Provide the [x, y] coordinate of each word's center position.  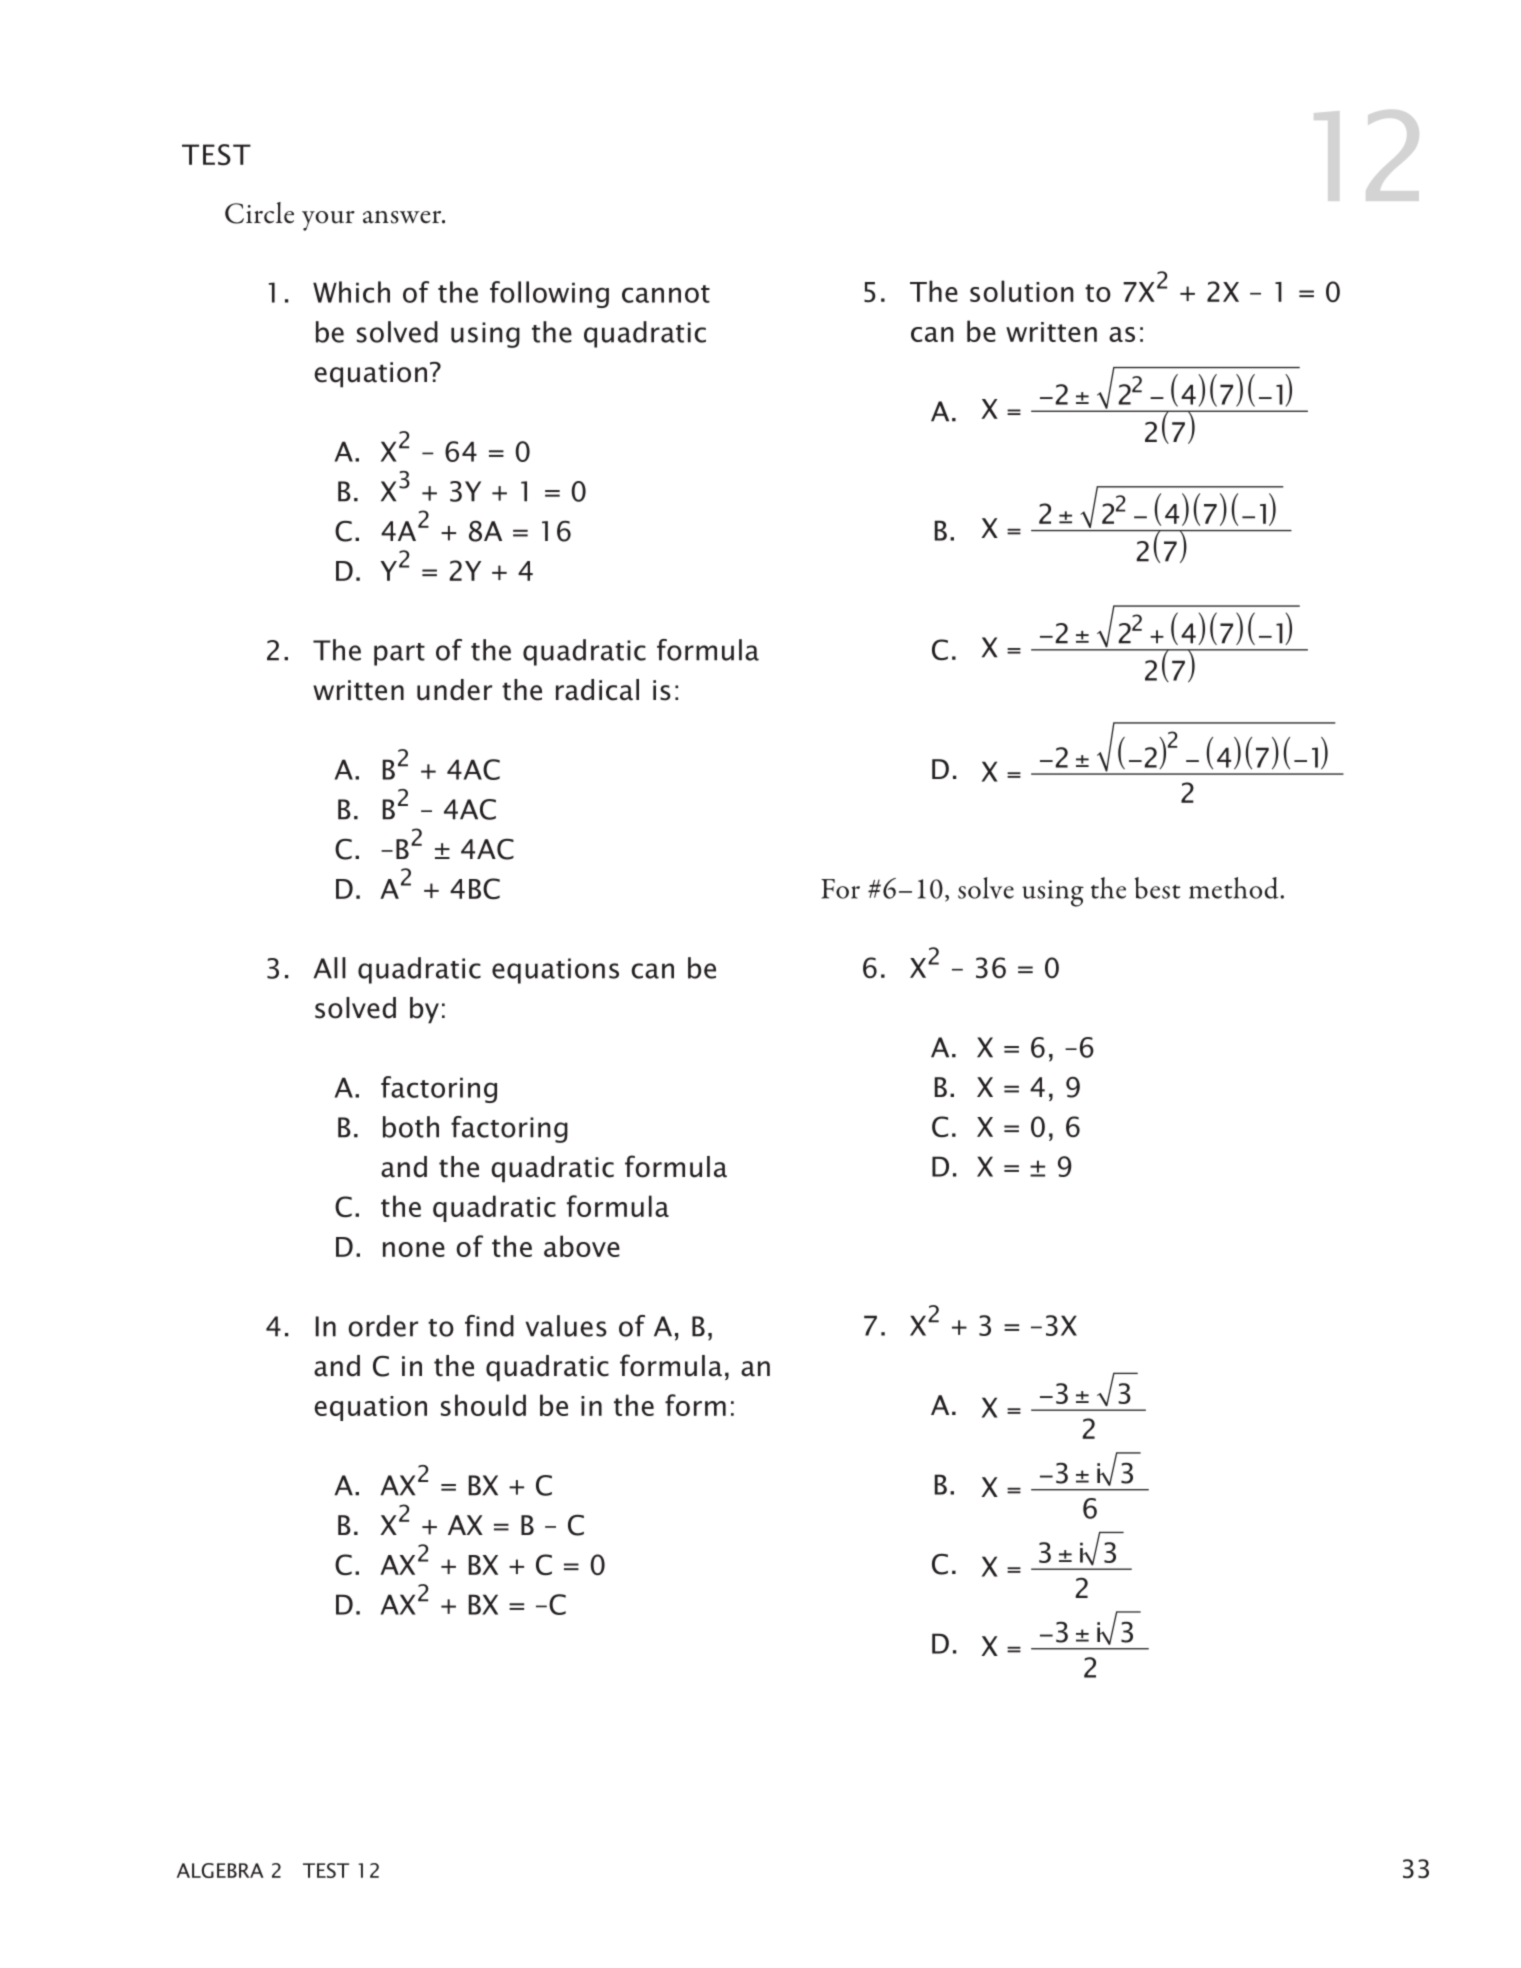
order [383, 1326]
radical [597, 690]
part [399, 654]
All [329, 968]
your [328, 221]
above [582, 1246]
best [1157, 888]
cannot [666, 294]
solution [1022, 291]
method [1235, 888]
